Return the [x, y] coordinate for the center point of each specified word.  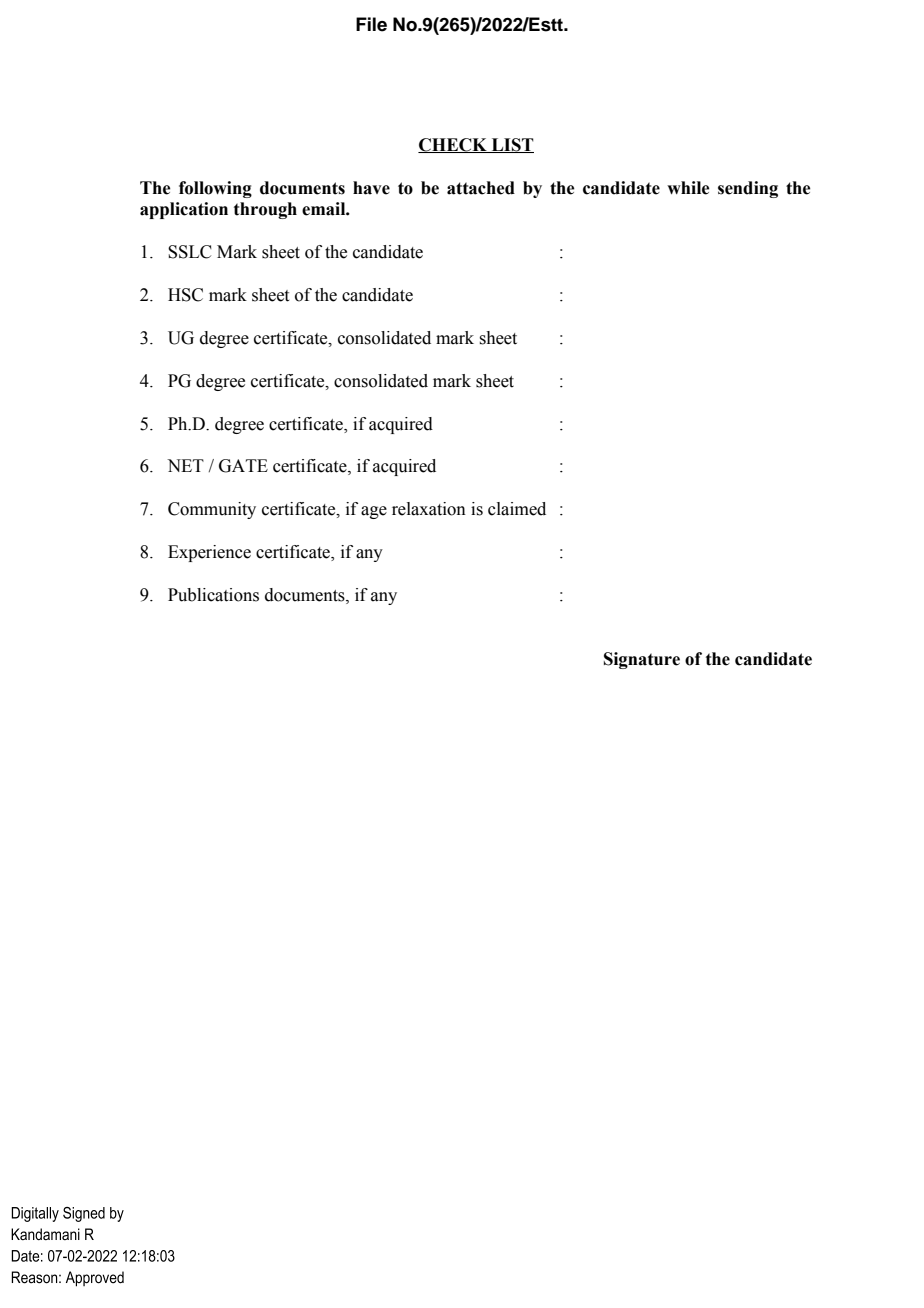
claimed [517, 509]
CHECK [453, 145]
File [371, 24]
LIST [511, 145]
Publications [213, 595]
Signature [642, 660]
